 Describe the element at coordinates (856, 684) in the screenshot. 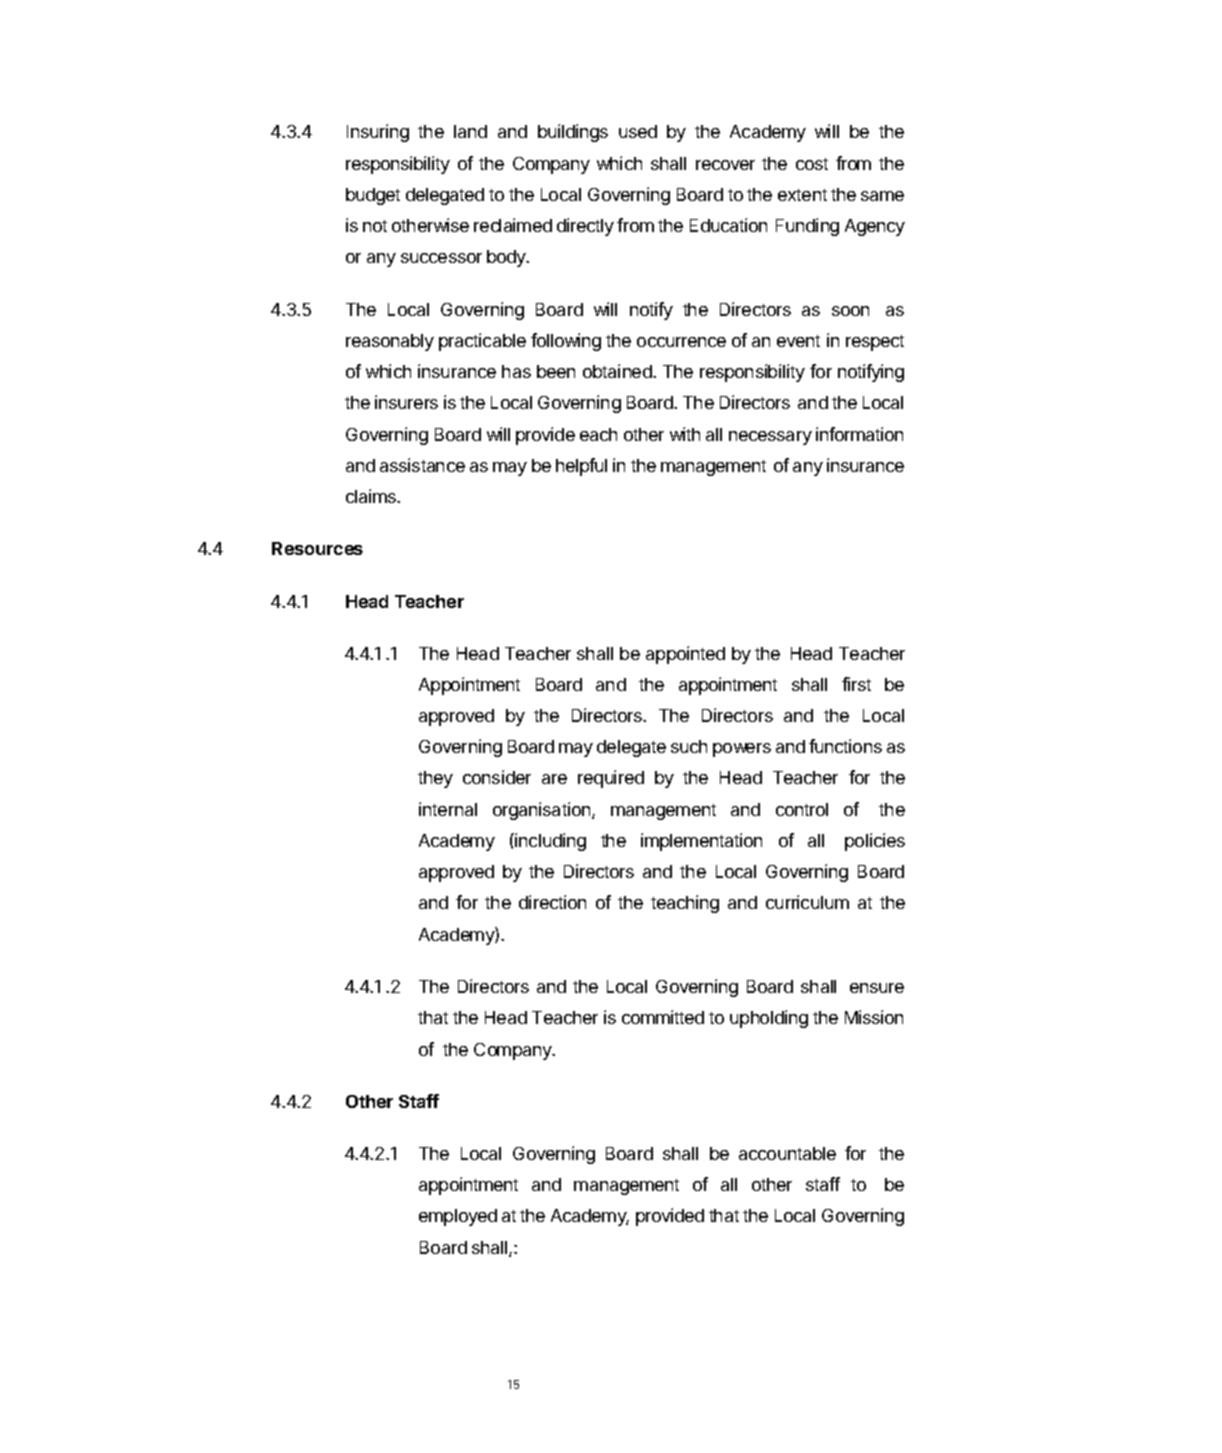

I see `first` at that location.
